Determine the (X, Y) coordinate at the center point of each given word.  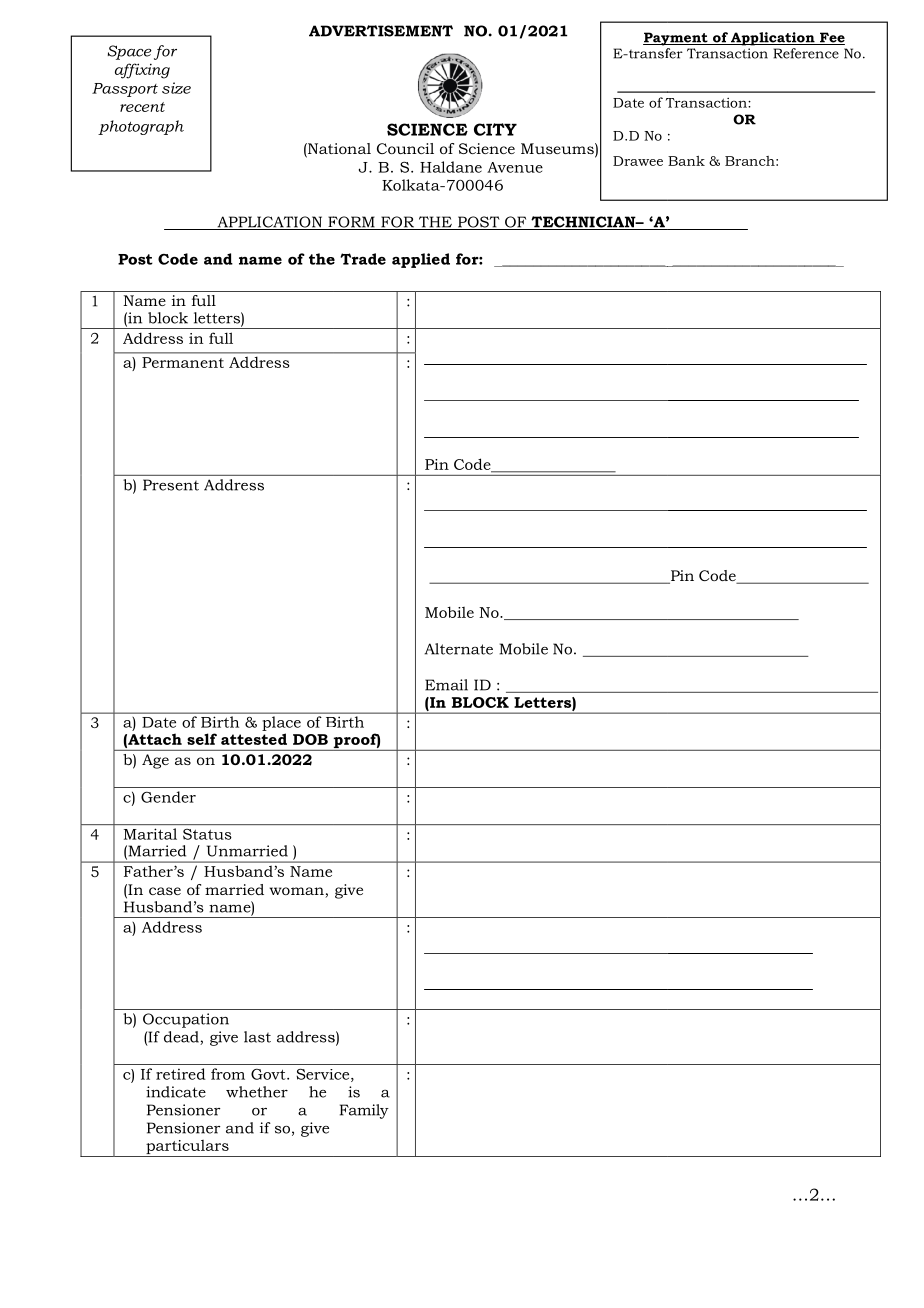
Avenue (515, 167)
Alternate (458, 649)
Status (207, 834)
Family (364, 1111)
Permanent (183, 362)
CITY (495, 129)
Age (155, 761)
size (176, 88)
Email (446, 685)
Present (171, 485)
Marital (150, 834)
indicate (176, 1092)
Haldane (451, 167)
